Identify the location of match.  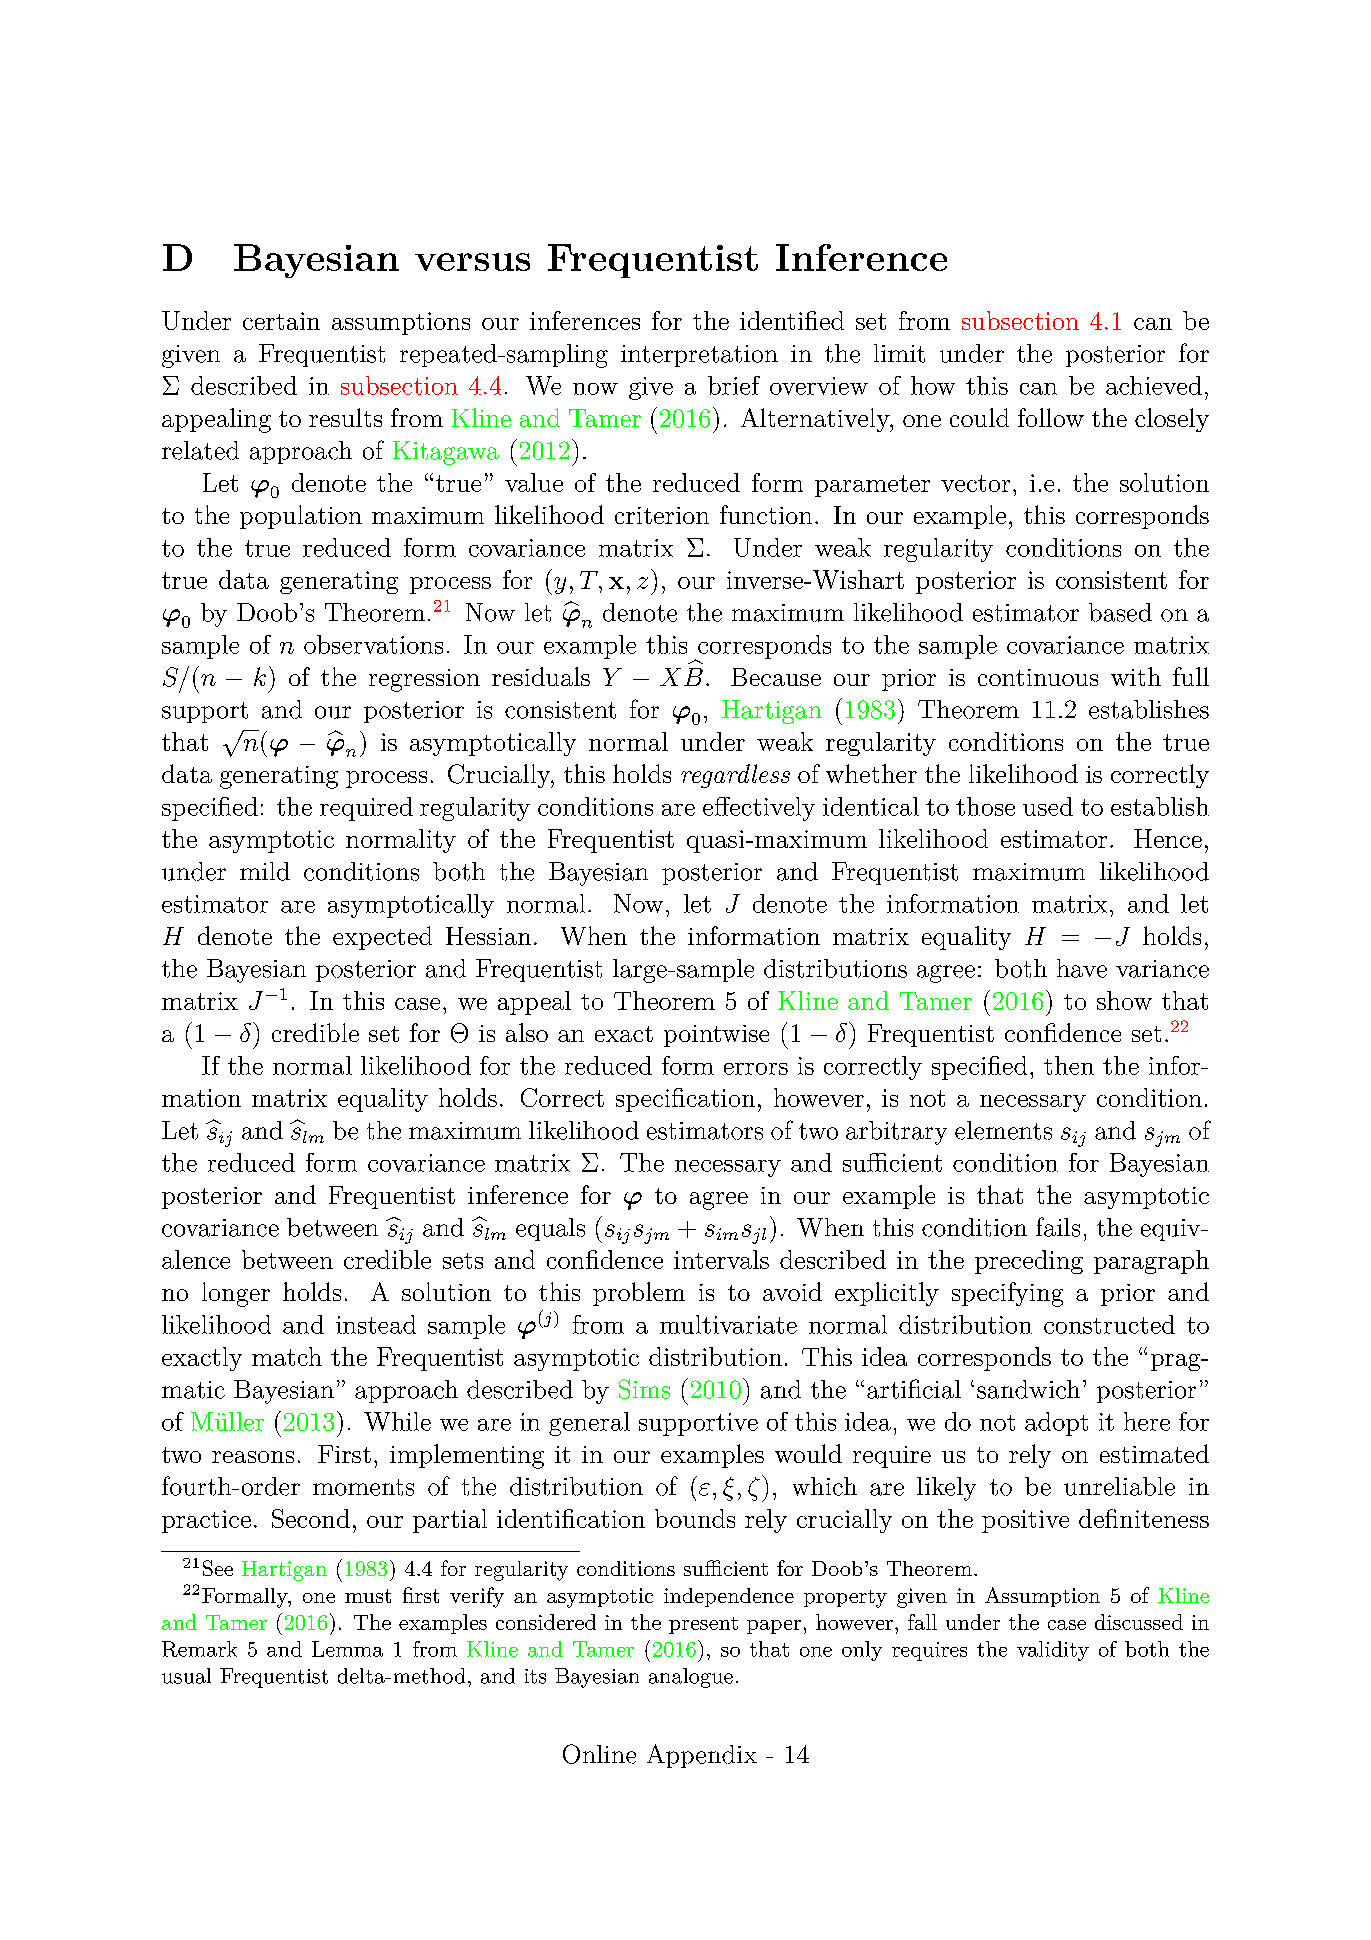
(287, 1356).
